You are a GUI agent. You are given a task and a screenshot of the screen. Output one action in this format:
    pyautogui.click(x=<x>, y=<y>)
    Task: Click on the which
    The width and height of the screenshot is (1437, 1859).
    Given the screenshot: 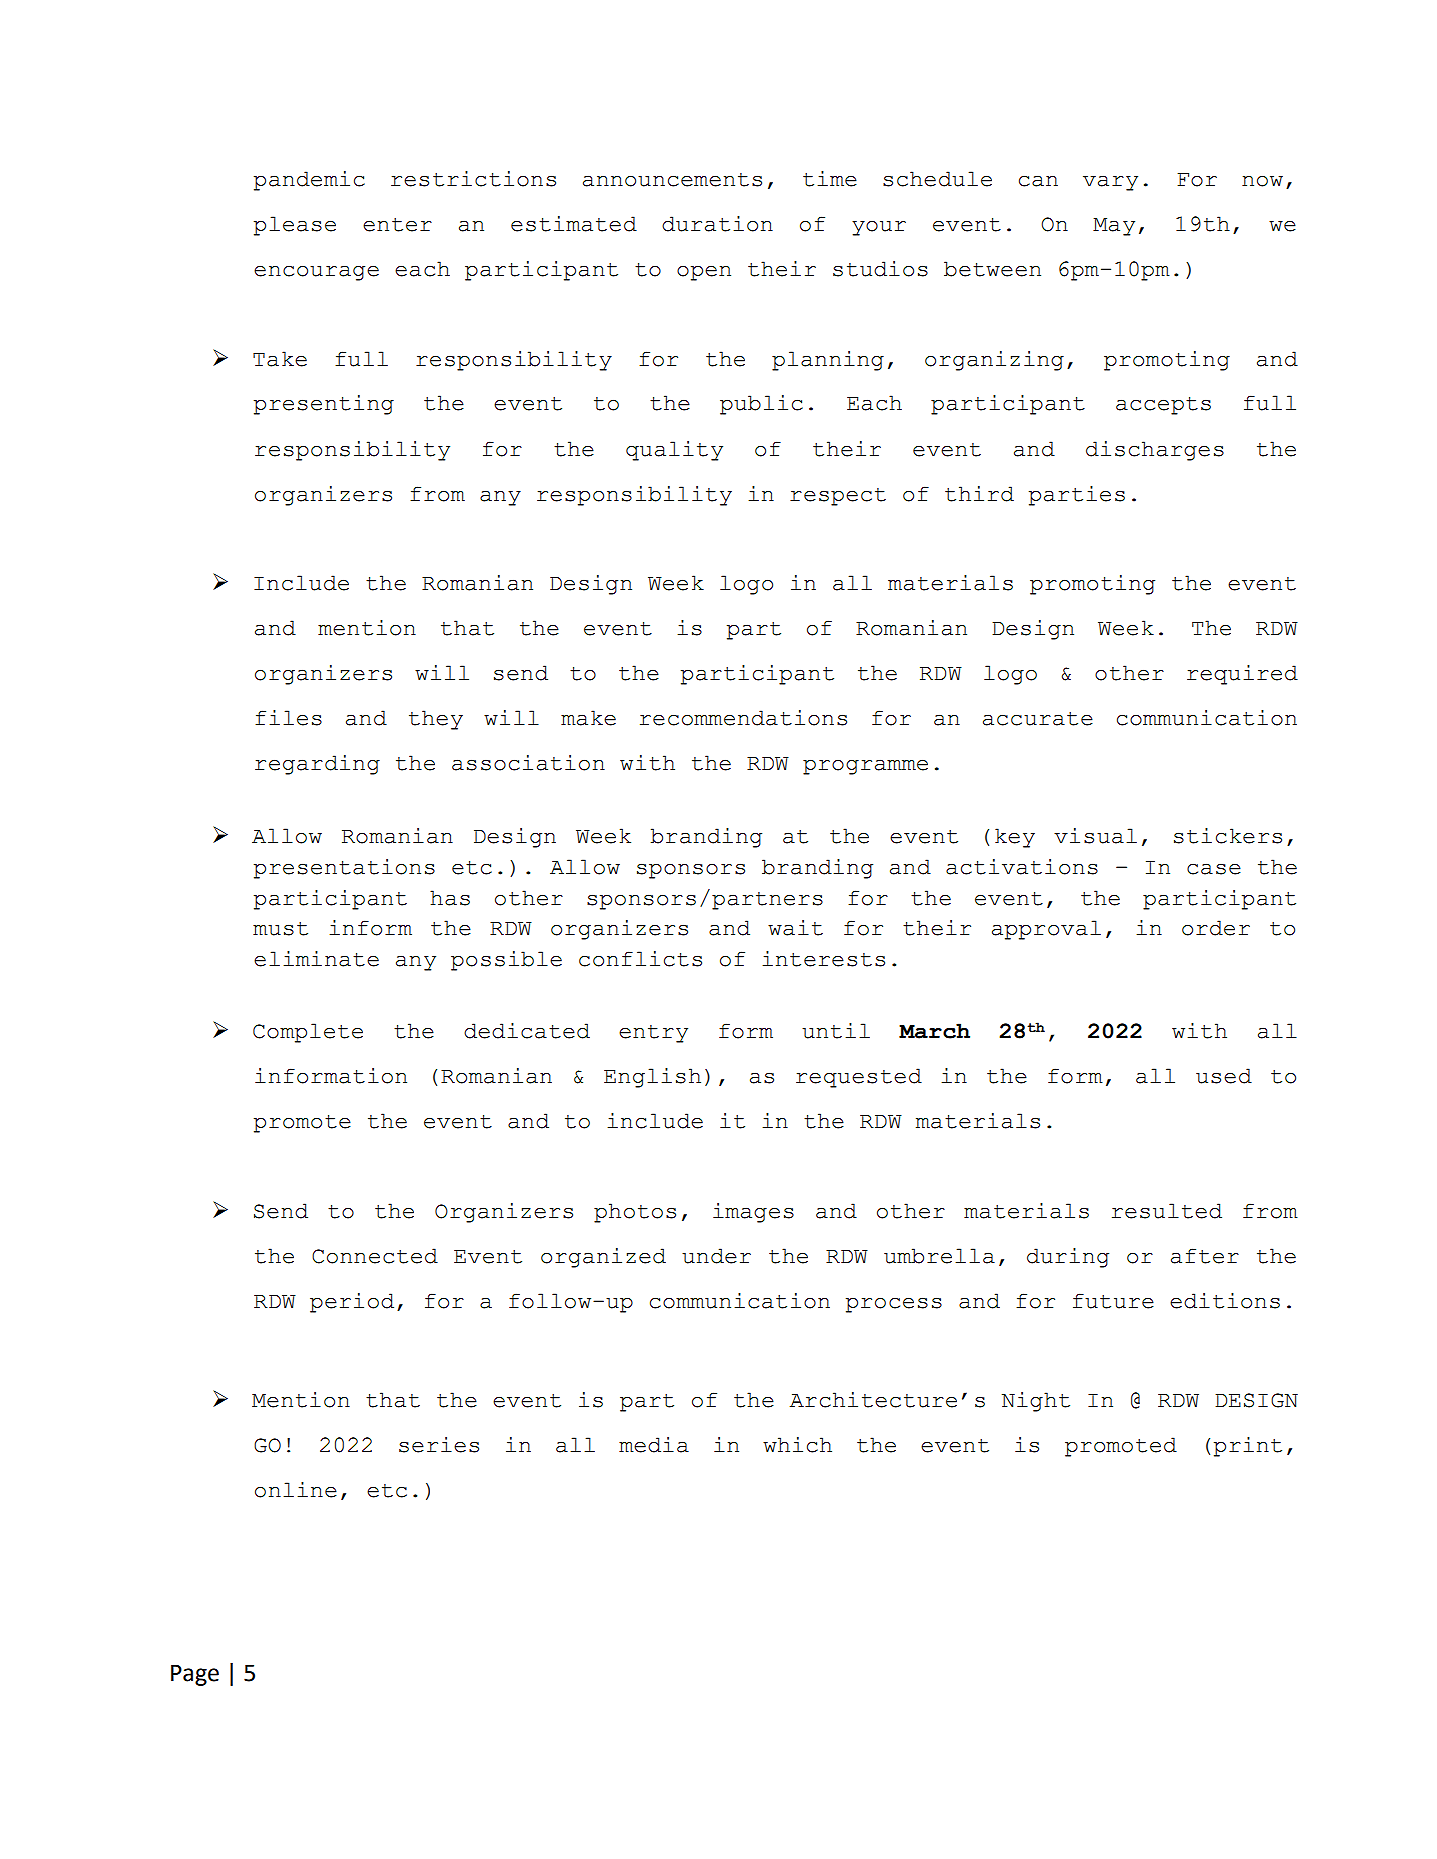 What is the action you would take?
    pyautogui.click(x=797, y=1445)
